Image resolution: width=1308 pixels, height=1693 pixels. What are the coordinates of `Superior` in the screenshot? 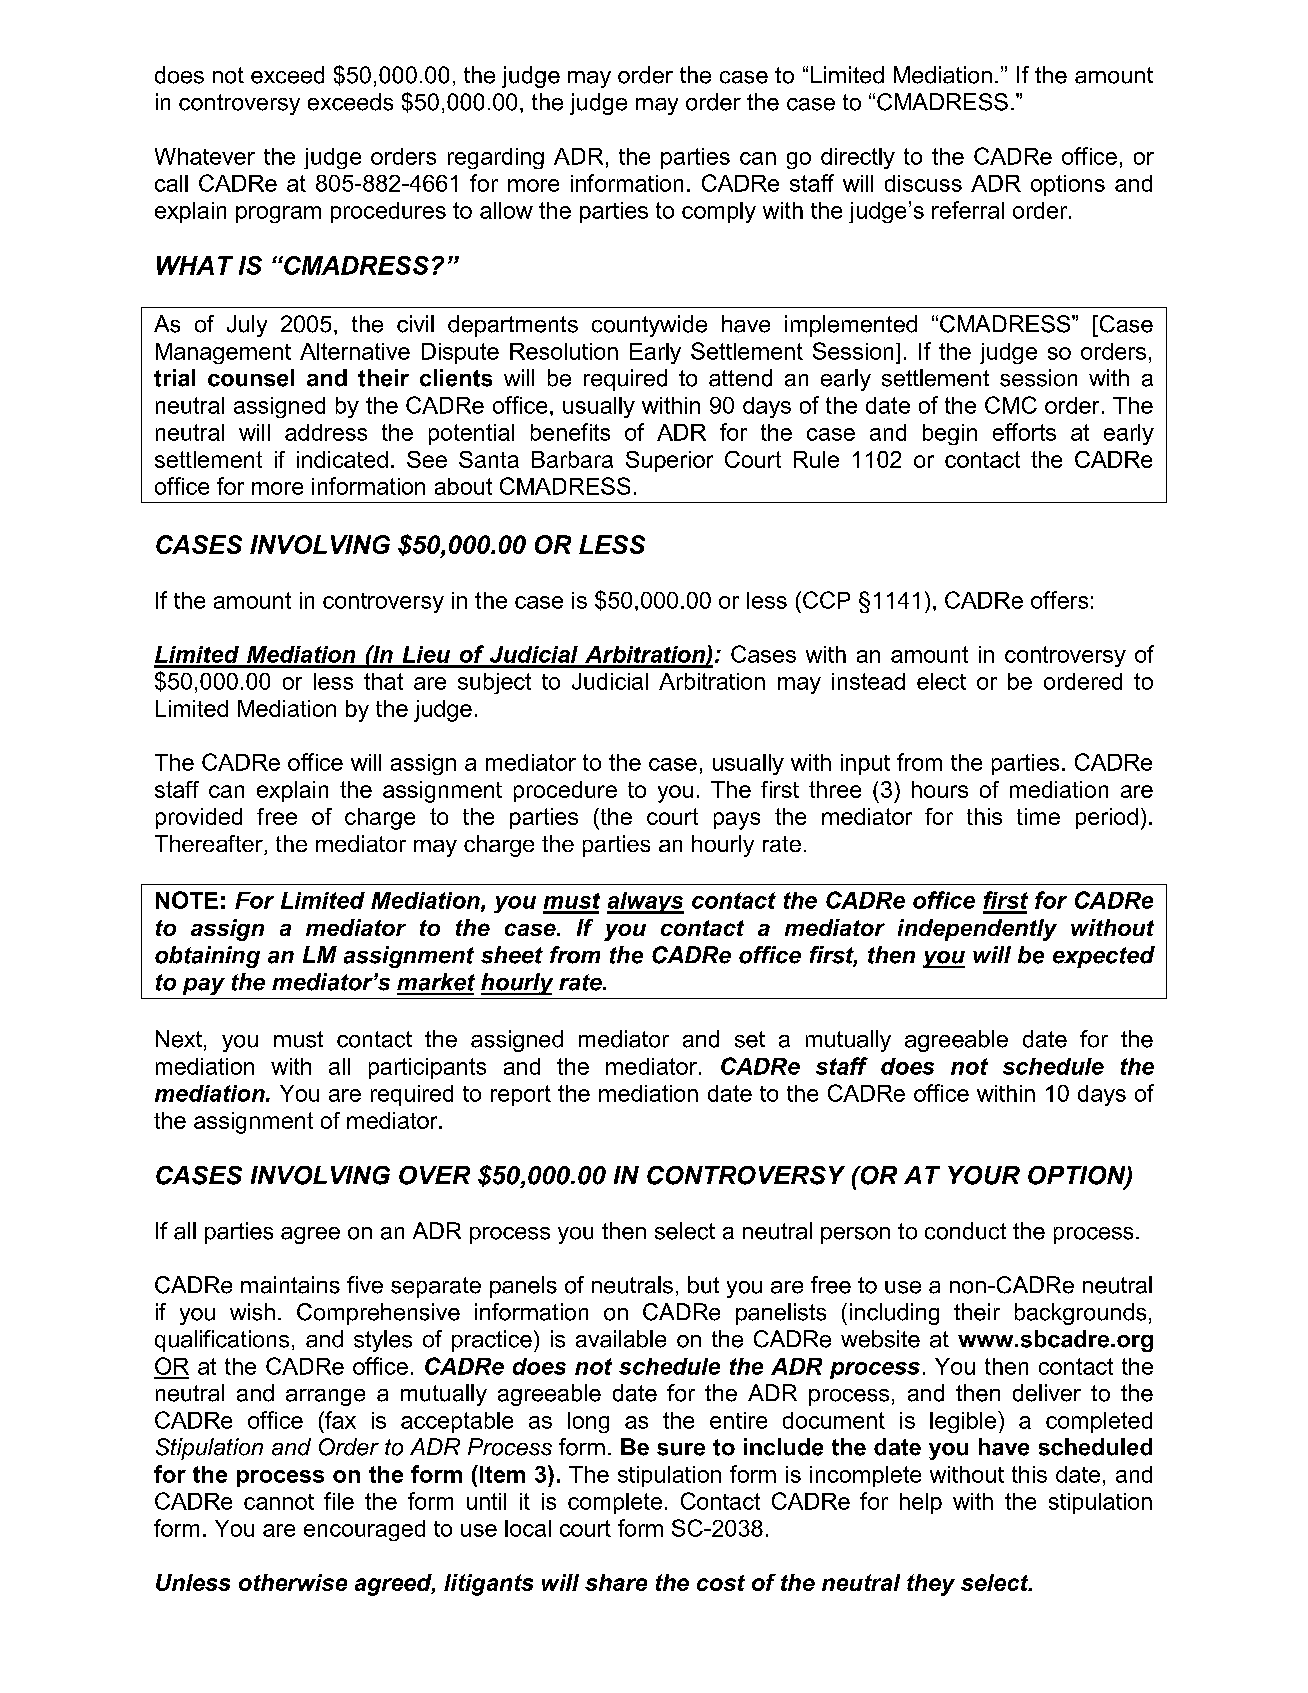 It's located at (669, 461).
